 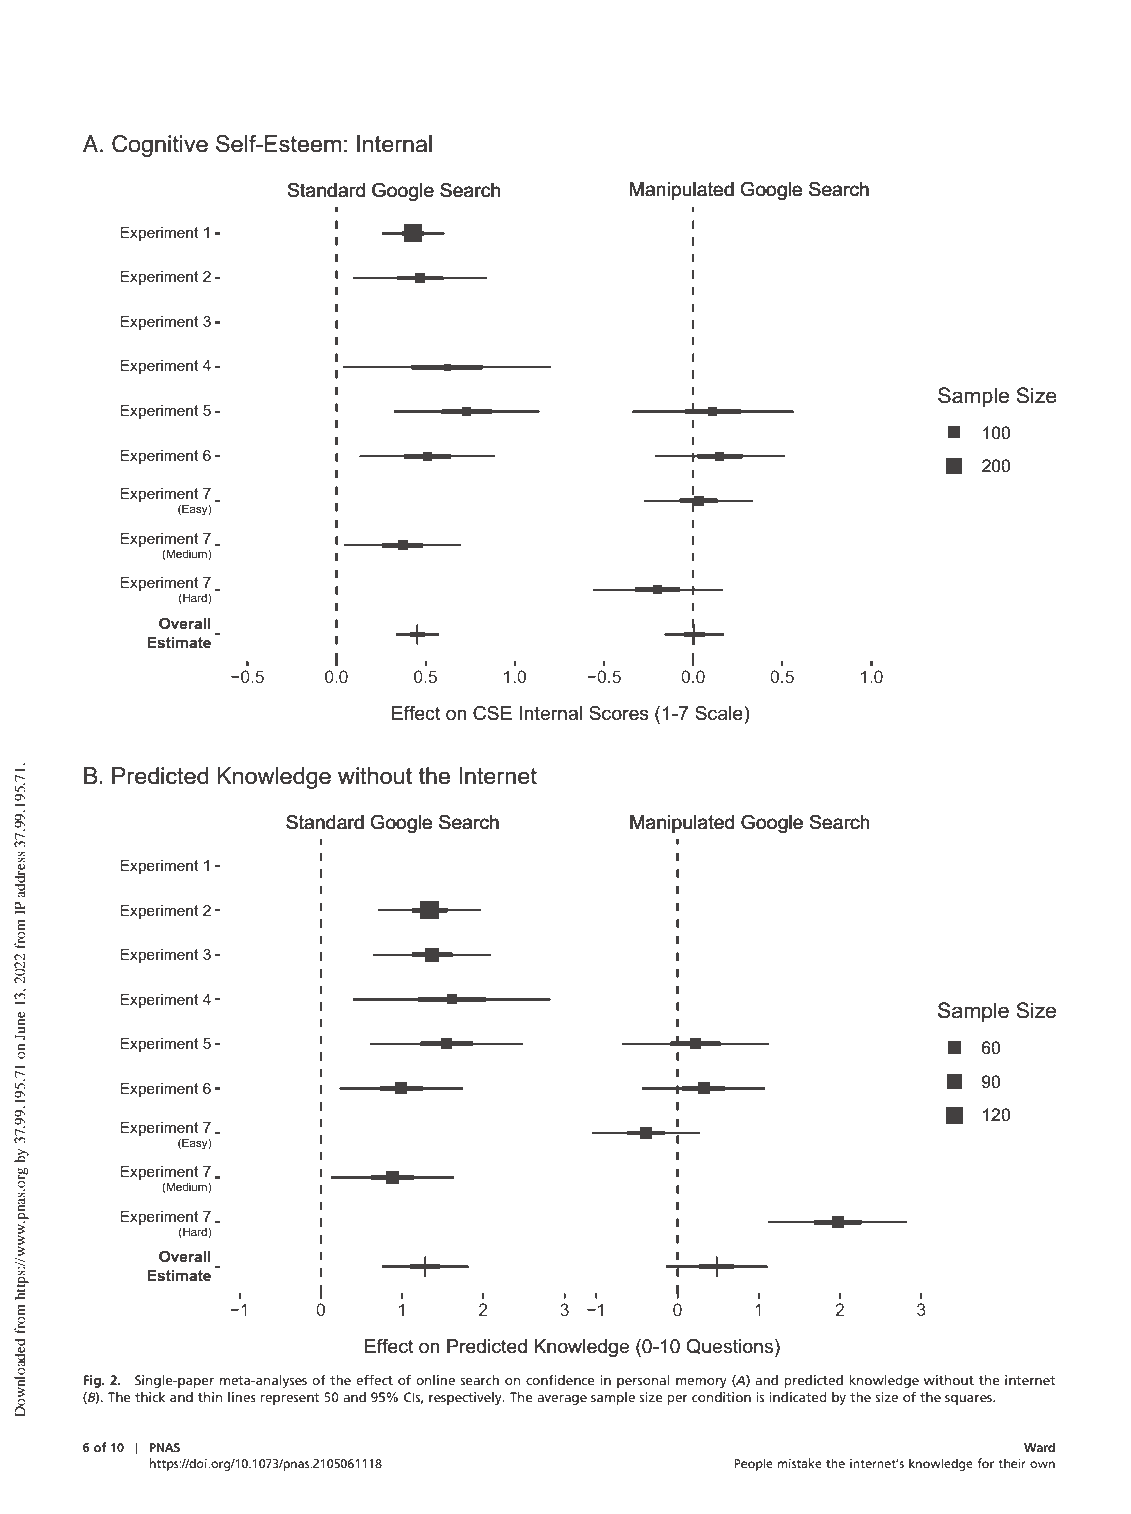 I want to click on squares, so click(x=969, y=1400).
